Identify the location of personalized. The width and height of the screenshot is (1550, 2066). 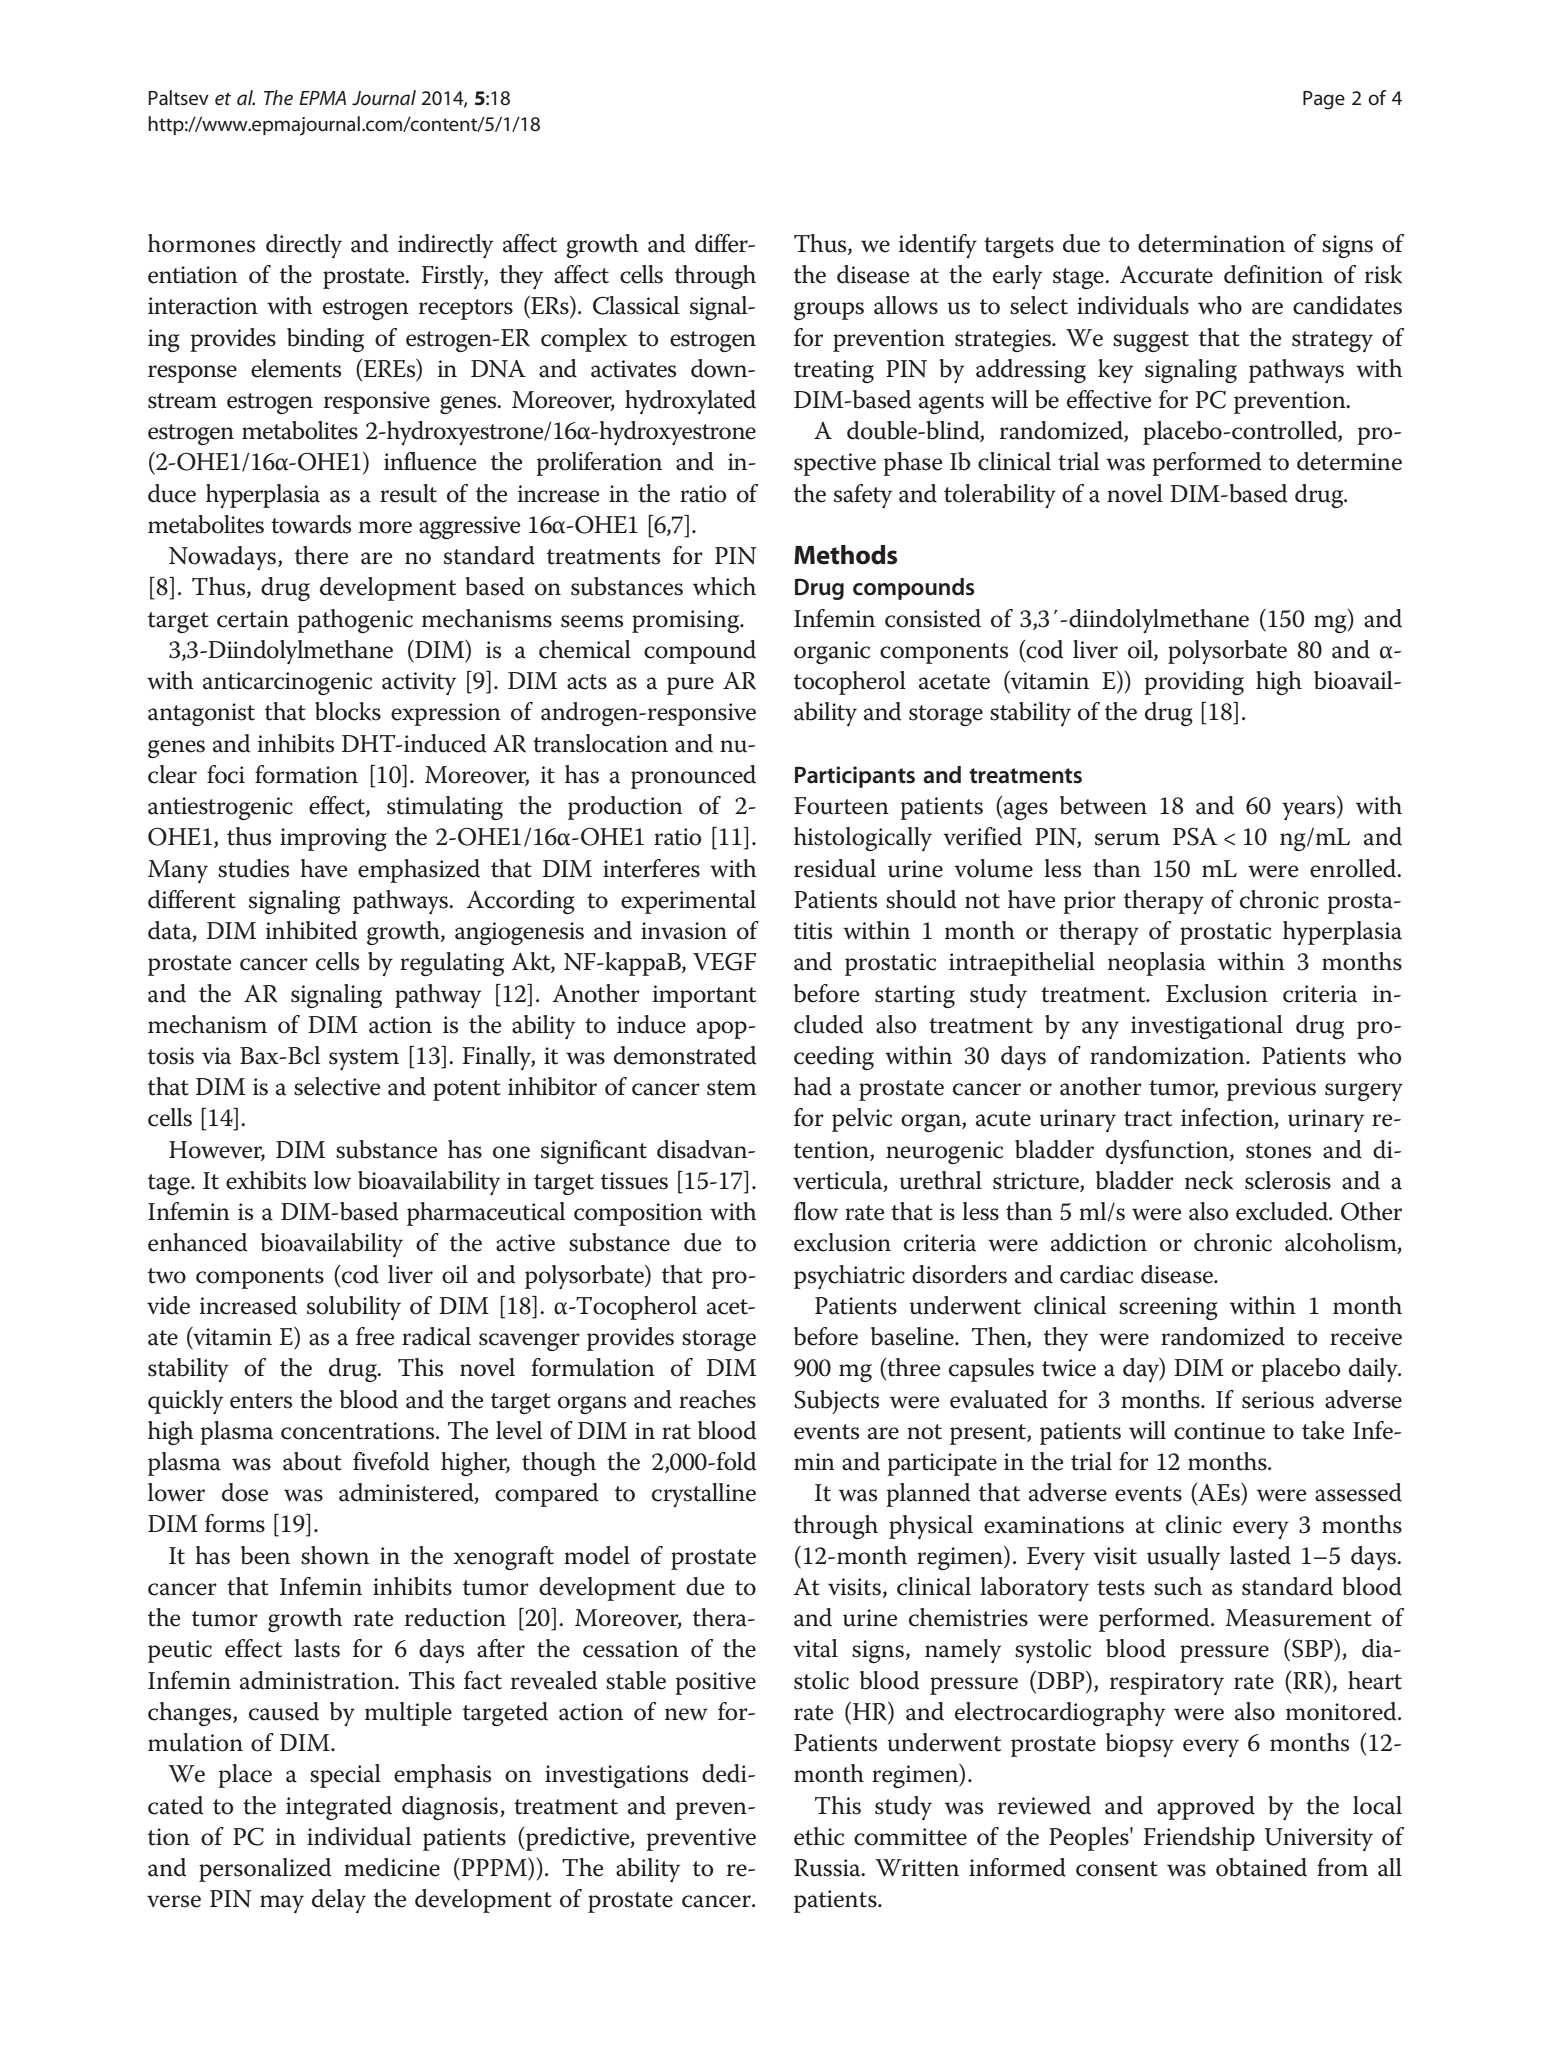
(265, 1870).
